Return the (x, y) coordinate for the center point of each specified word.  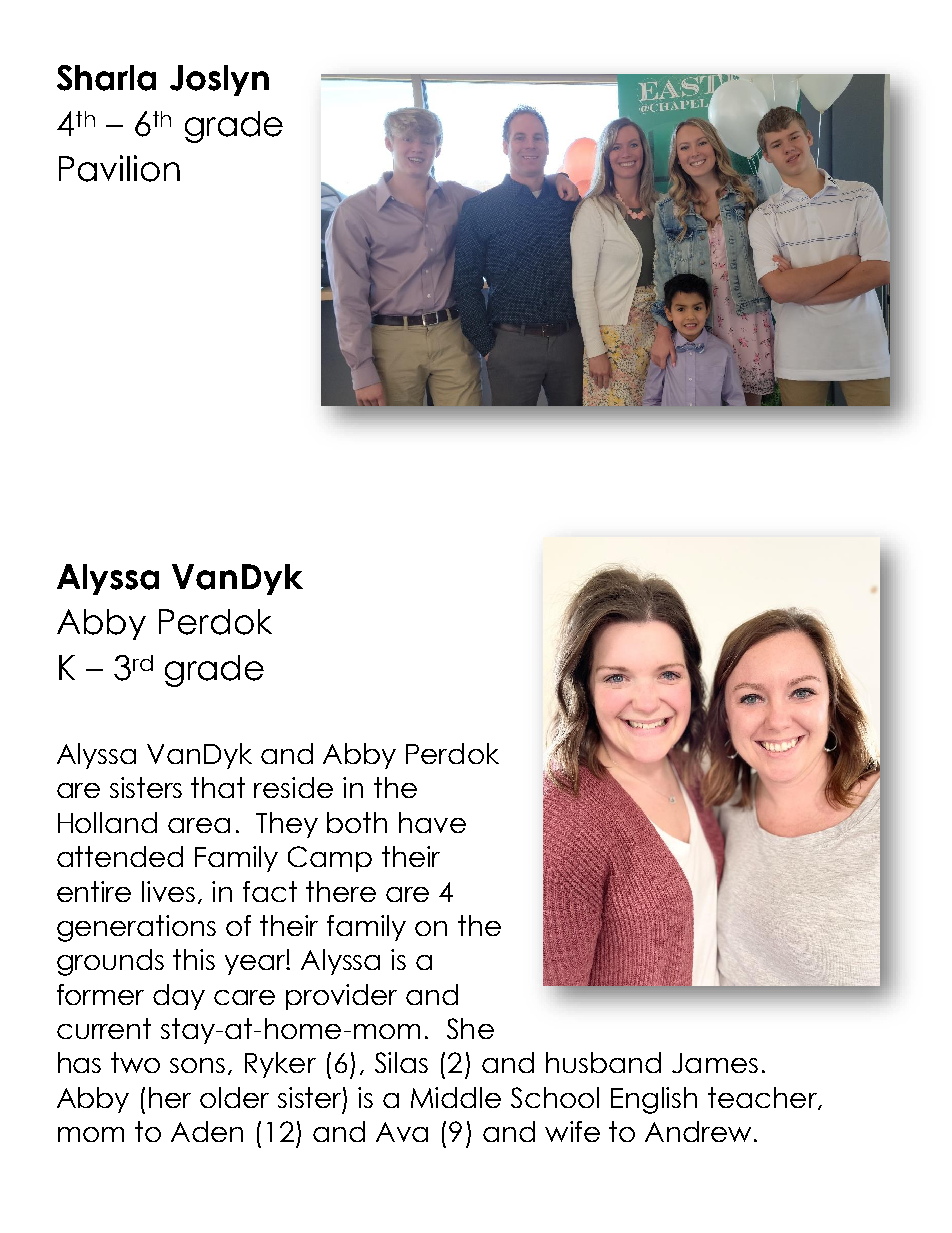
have (432, 822)
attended (120, 856)
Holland (107, 822)
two (135, 1062)
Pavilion (119, 168)
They (287, 825)
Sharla (106, 78)
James (715, 1063)
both (357, 822)
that (218, 787)
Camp (330, 859)
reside (293, 787)
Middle (456, 1097)
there (341, 891)
